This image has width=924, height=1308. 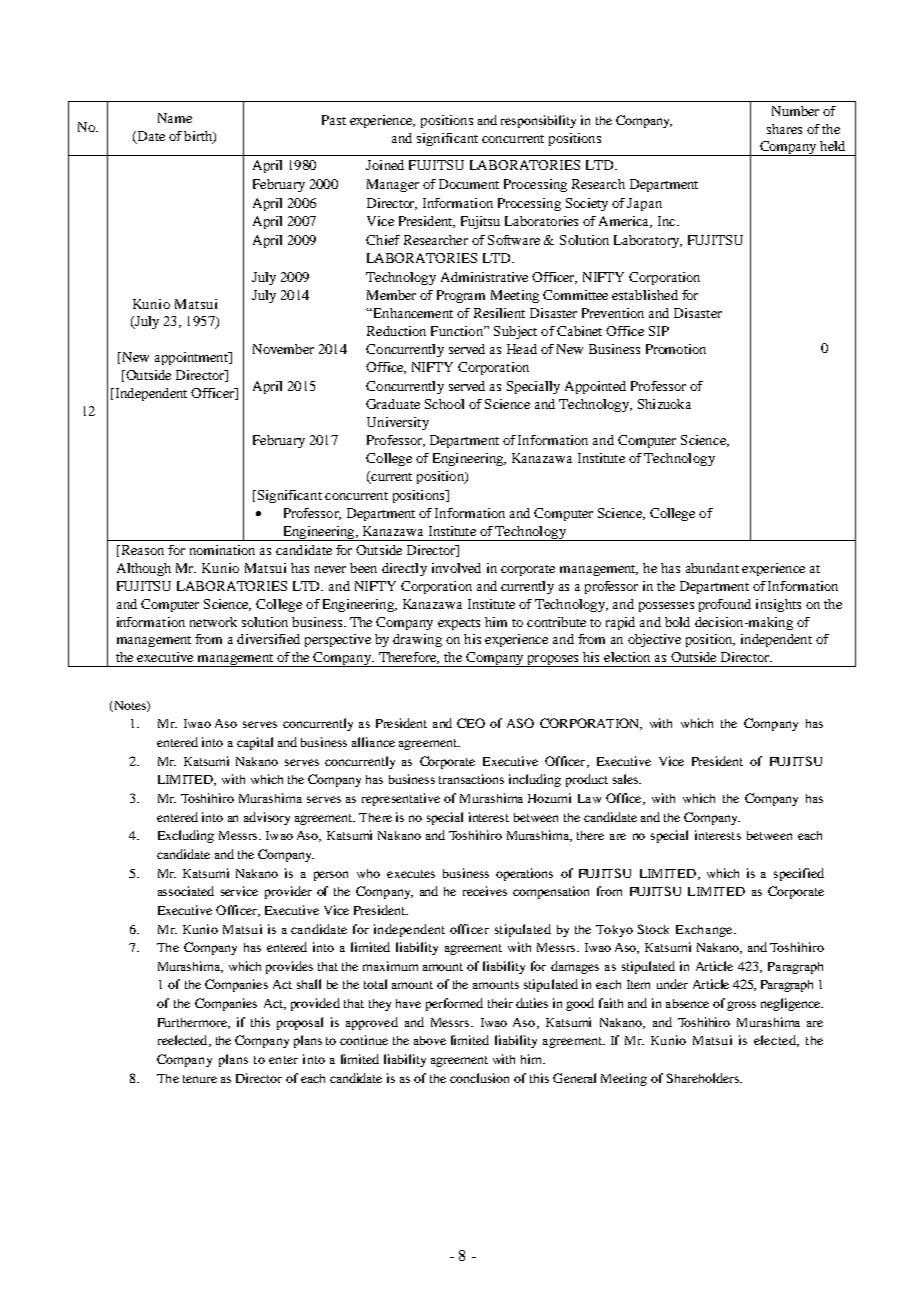 What do you see at coordinates (725, 605) in the image?
I see `profound` at bounding box center [725, 605].
